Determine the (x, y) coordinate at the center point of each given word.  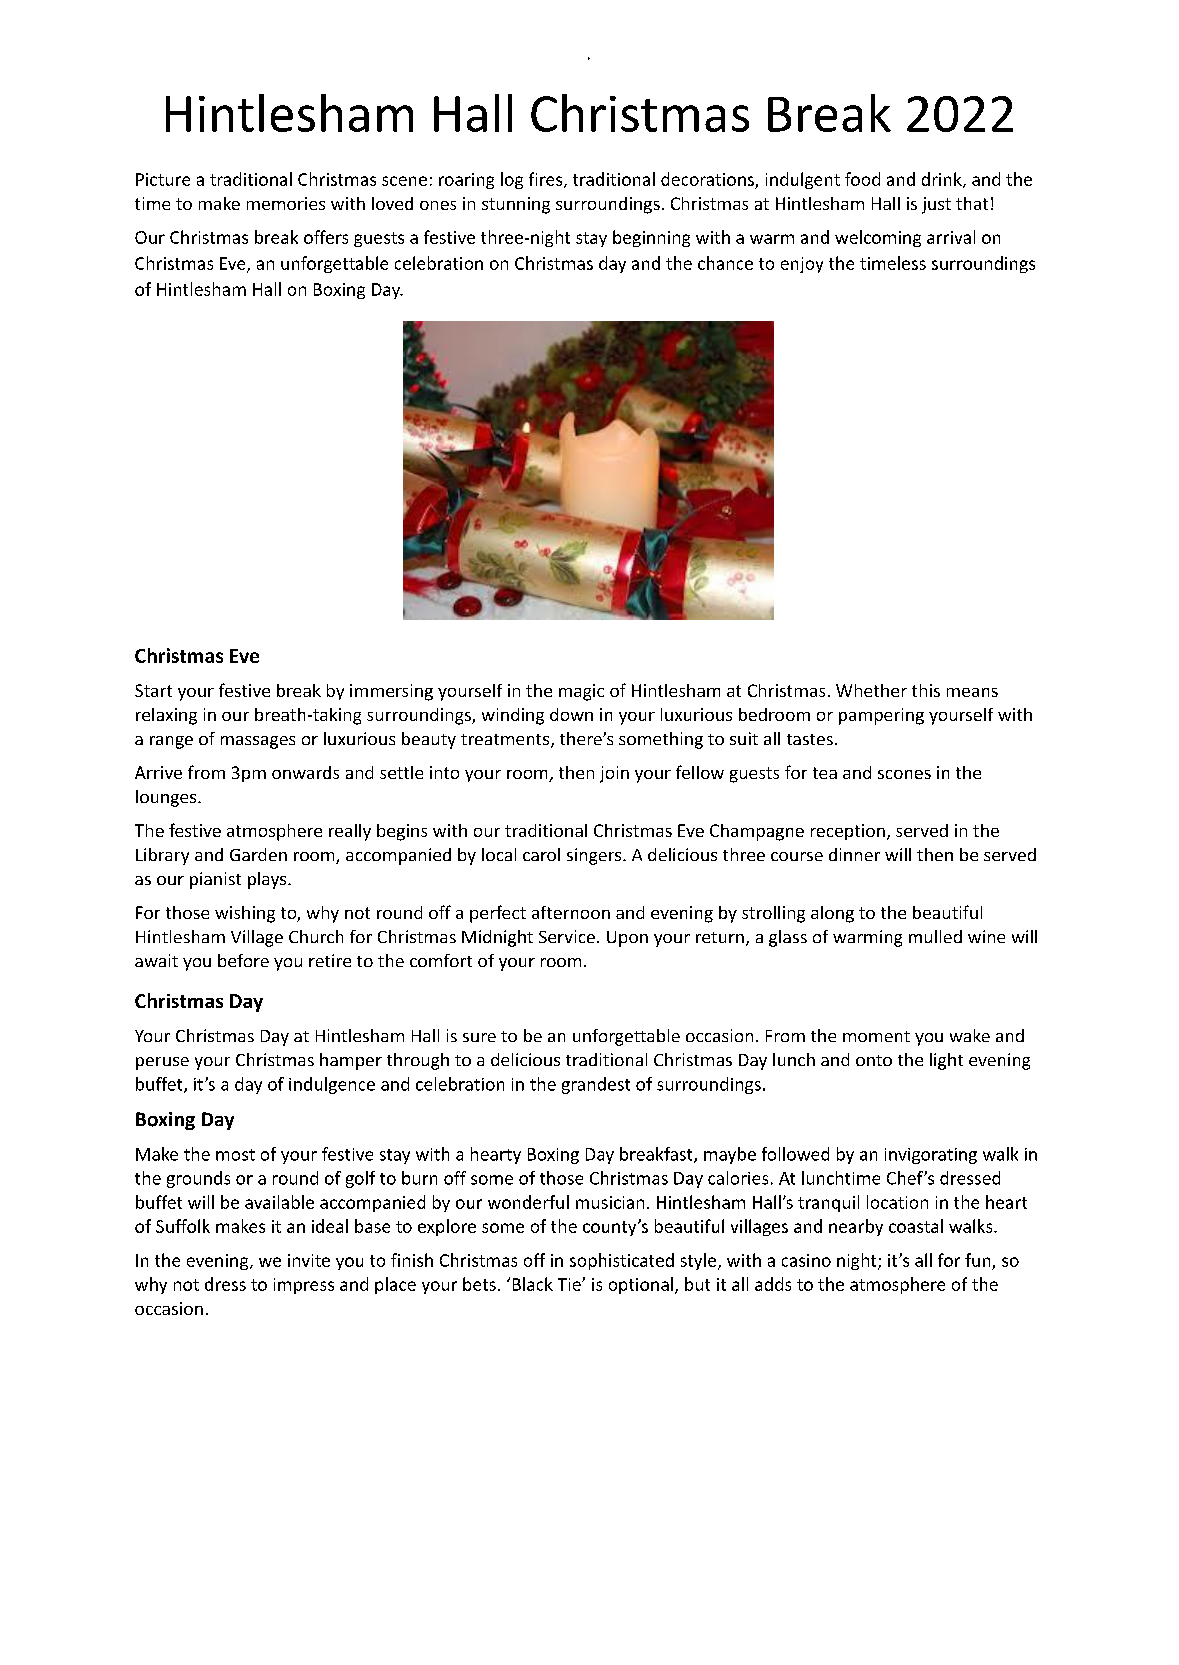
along (832, 914)
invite (309, 1260)
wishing (245, 914)
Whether (871, 690)
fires (547, 180)
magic (581, 692)
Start (153, 690)
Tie (570, 1284)
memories (286, 203)
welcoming (878, 238)
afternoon (571, 912)
